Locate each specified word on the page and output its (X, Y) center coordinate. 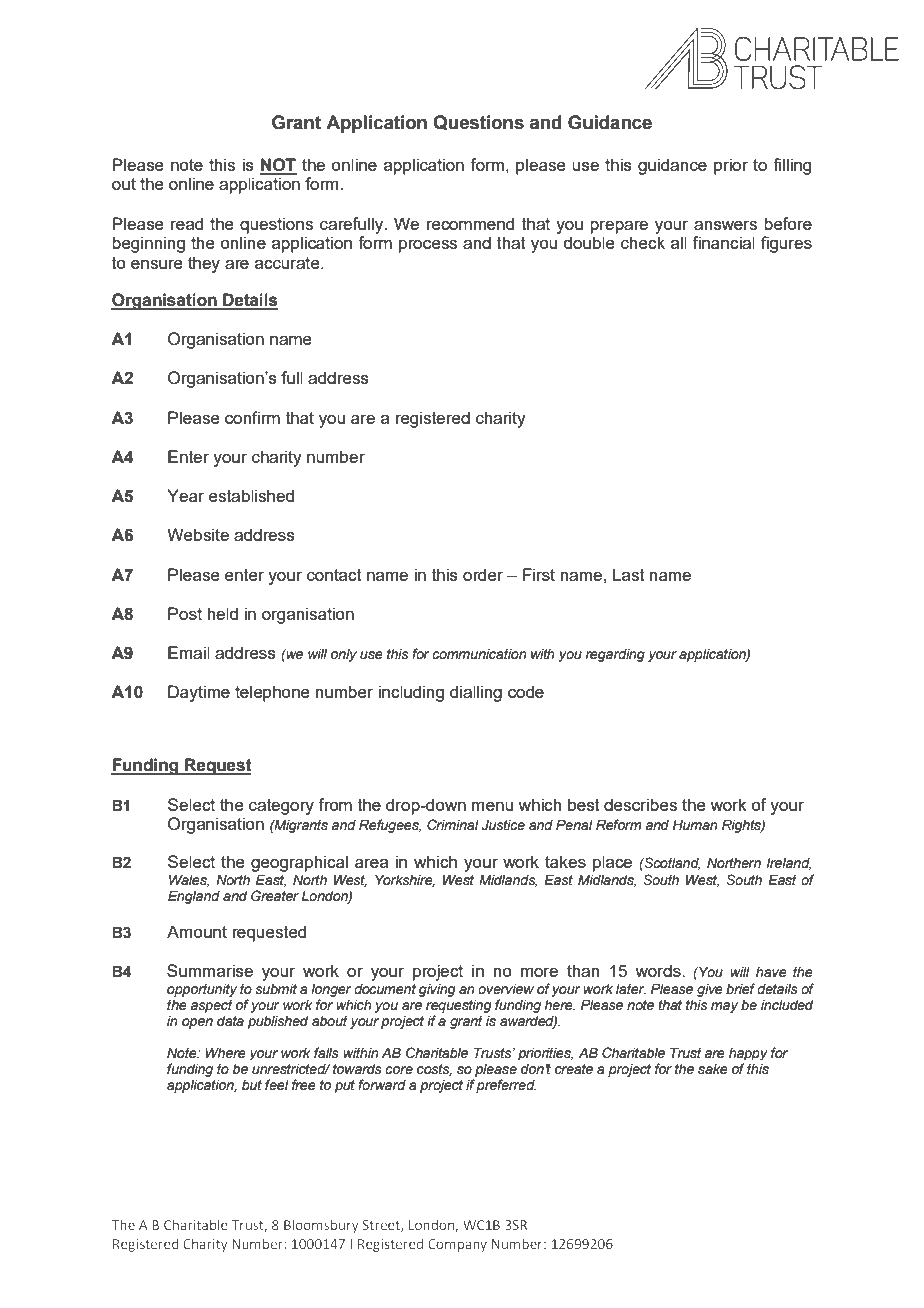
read (187, 223)
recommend (470, 223)
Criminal (453, 825)
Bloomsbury (321, 1226)
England (194, 897)
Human (695, 825)
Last (629, 574)
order (483, 574)
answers (725, 225)
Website (198, 534)
